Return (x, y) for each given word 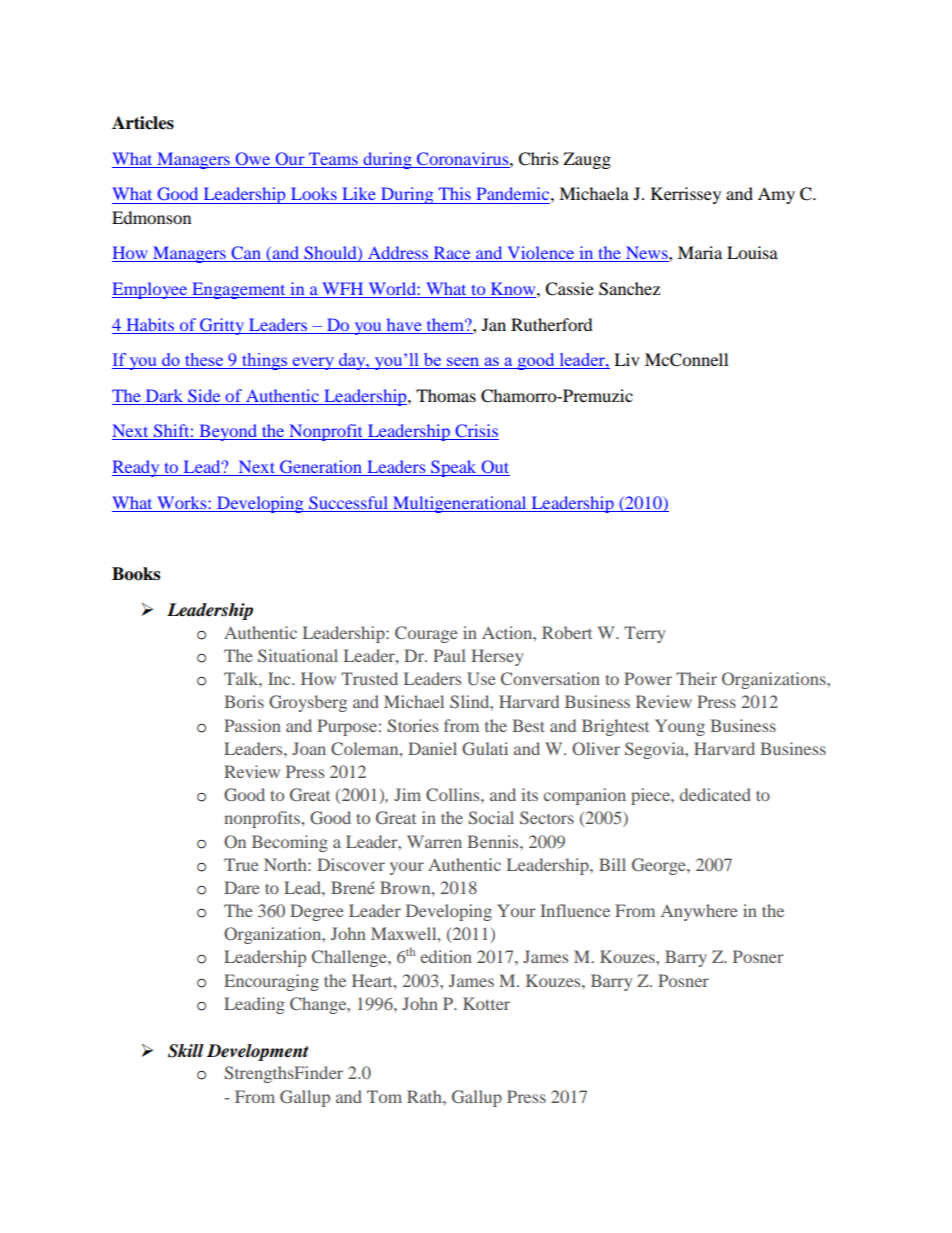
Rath (425, 1096)
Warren (434, 841)
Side (204, 395)
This (455, 193)
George (660, 866)
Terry (644, 634)
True (241, 864)
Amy (776, 195)
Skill (186, 1051)
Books (136, 574)
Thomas (446, 395)
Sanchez (629, 289)
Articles (143, 123)
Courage (426, 634)
